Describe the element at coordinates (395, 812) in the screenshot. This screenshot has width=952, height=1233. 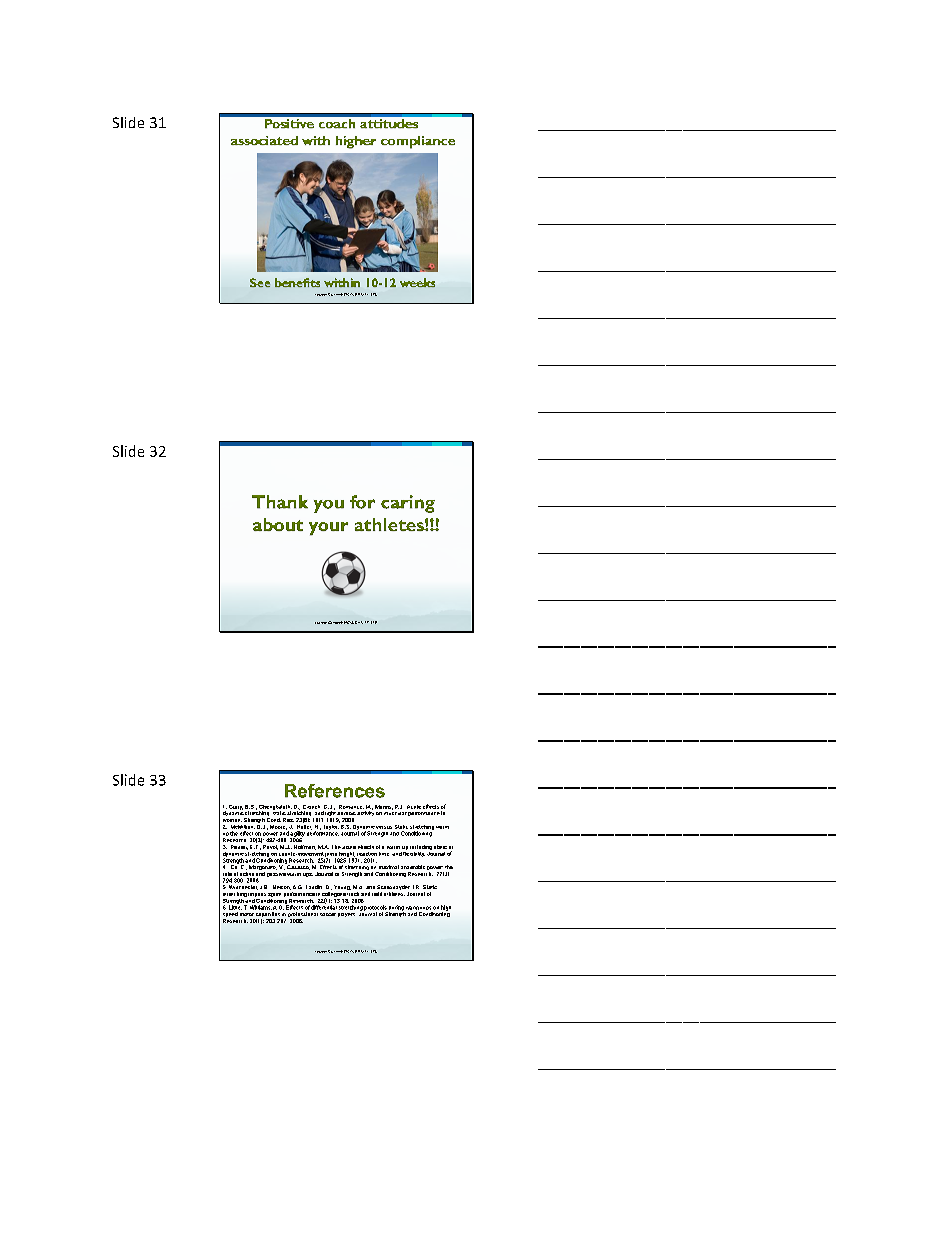
I see `muscular` at that location.
